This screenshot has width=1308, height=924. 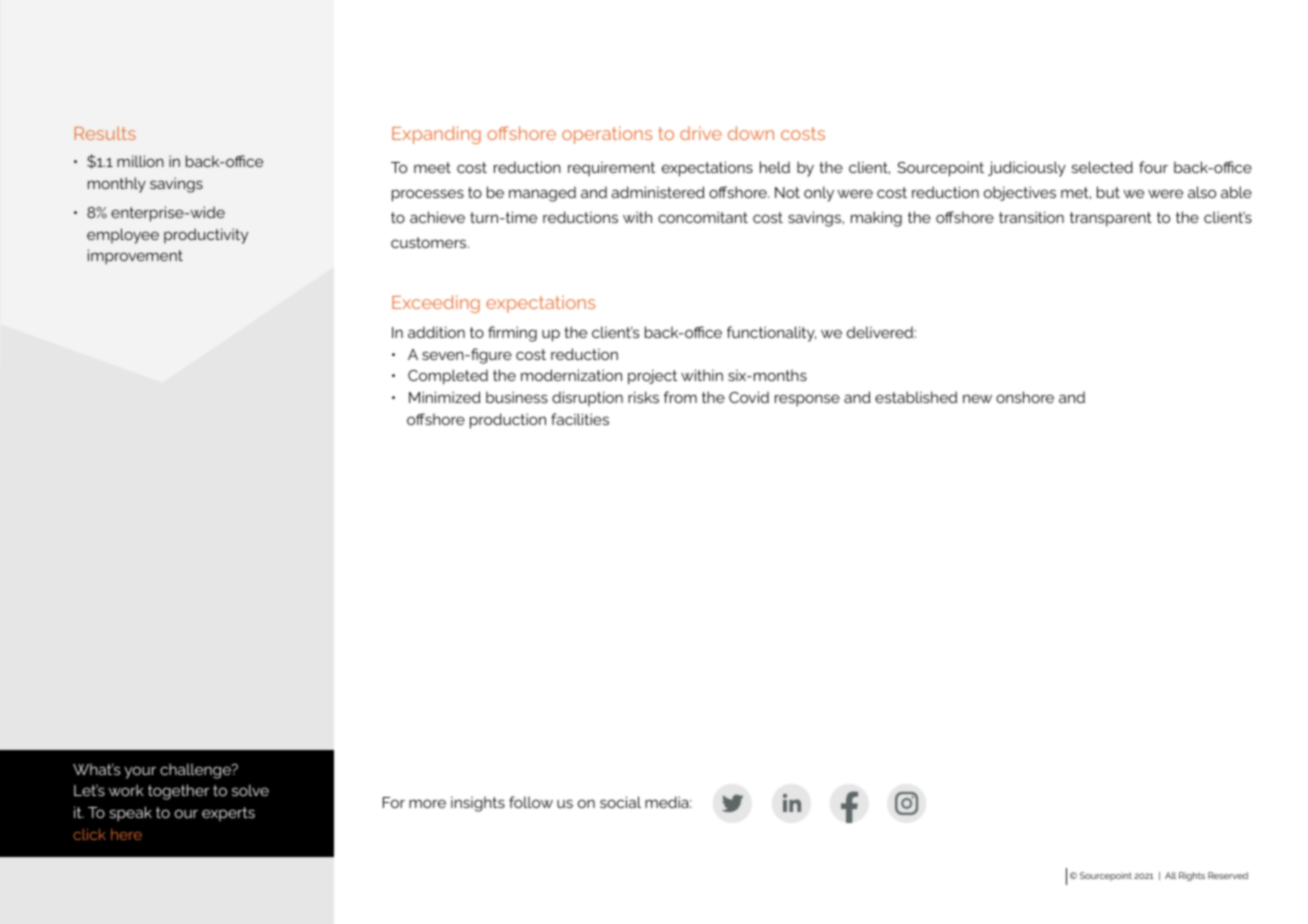 What do you see at coordinates (580, 419) in the screenshot?
I see `facilities` at bounding box center [580, 419].
